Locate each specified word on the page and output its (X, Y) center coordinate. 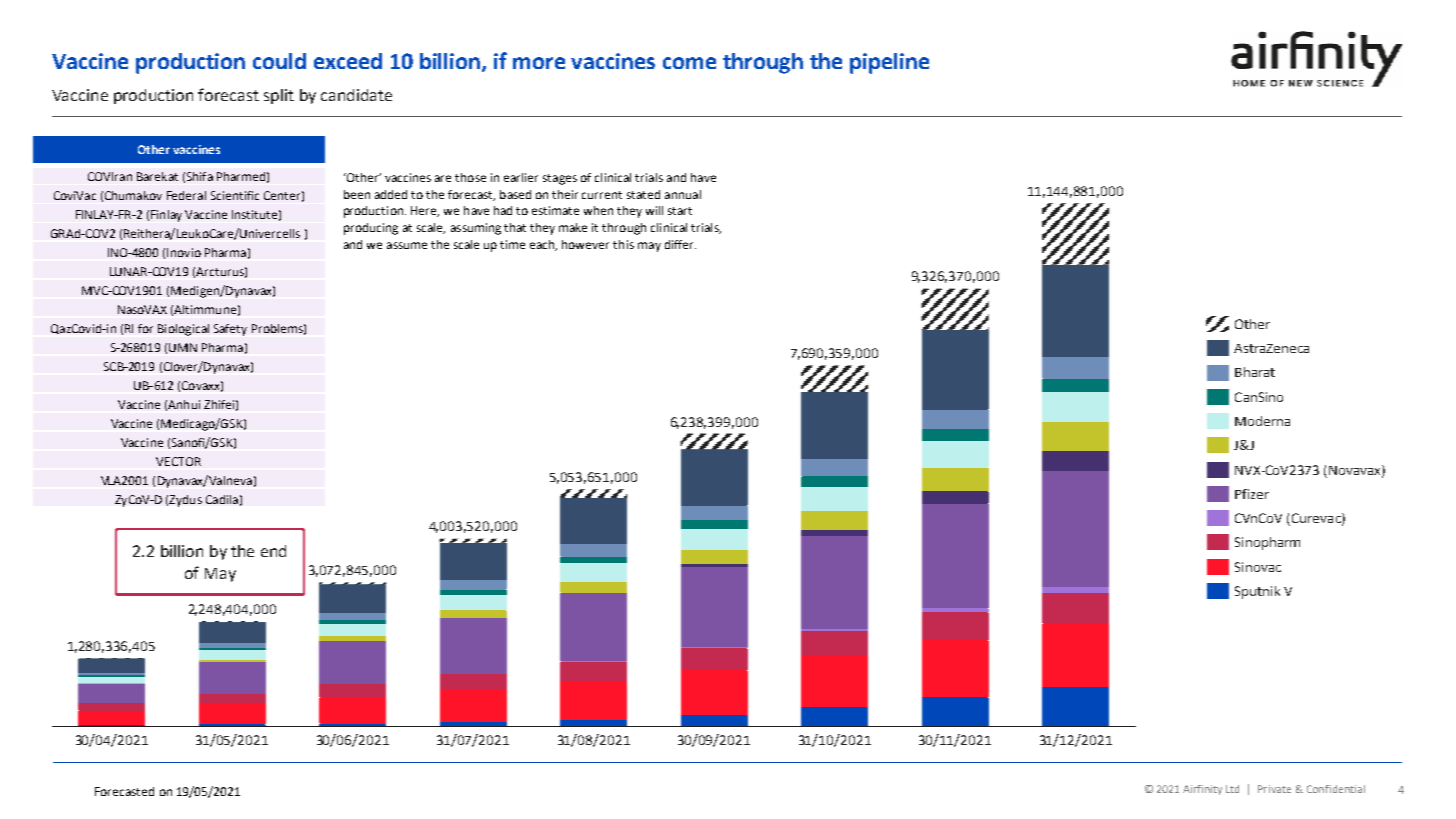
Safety (230, 330)
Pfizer (1252, 494)
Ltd (1232, 789)
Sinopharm (1267, 543)
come (689, 63)
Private (1274, 789)
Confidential (1336, 789)
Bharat (1255, 372)
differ (680, 244)
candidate (356, 95)
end (273, 551)
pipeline (889, 63)
